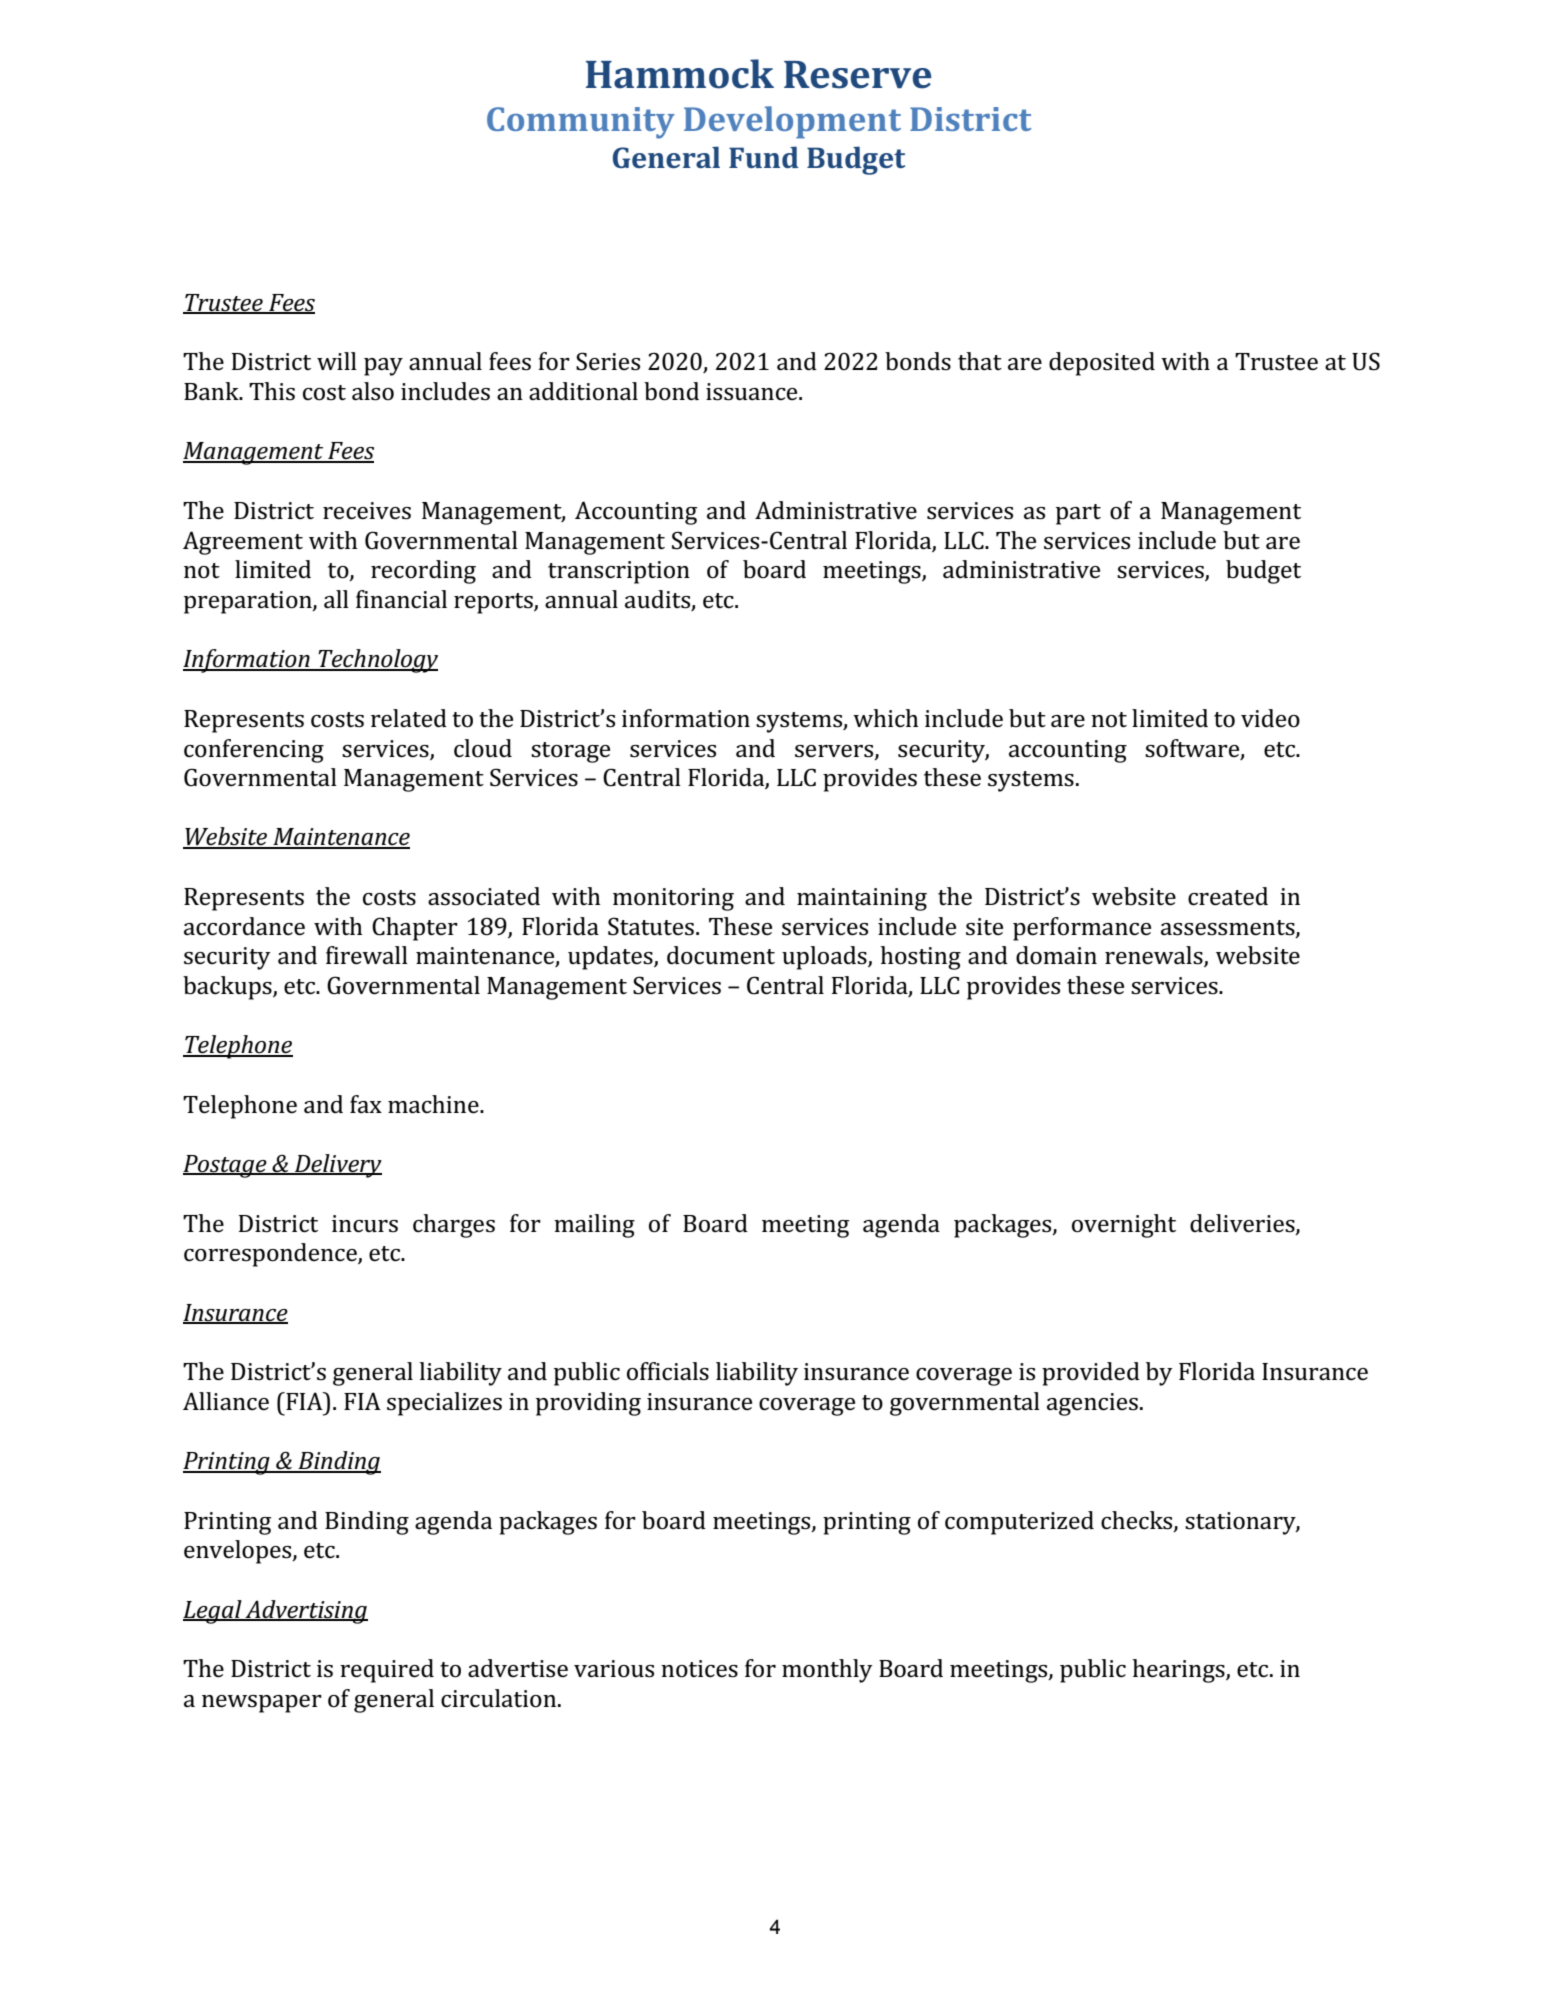  What do you see at coordinates (858, 75) in the screenshot?
I see `Reserve` at bounding box center [858, 75].
